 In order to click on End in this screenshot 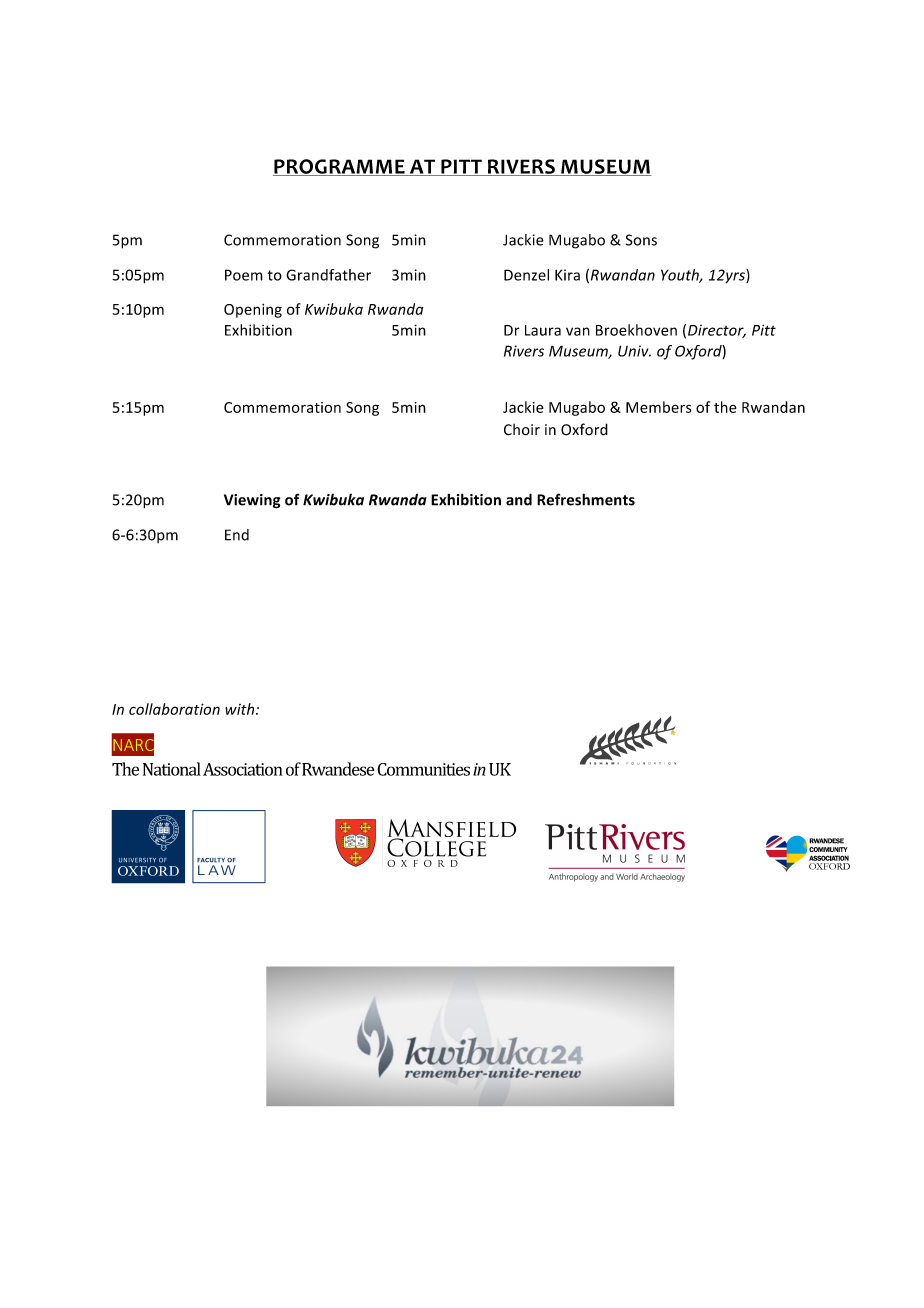, I will do `click(237, 535)`.
